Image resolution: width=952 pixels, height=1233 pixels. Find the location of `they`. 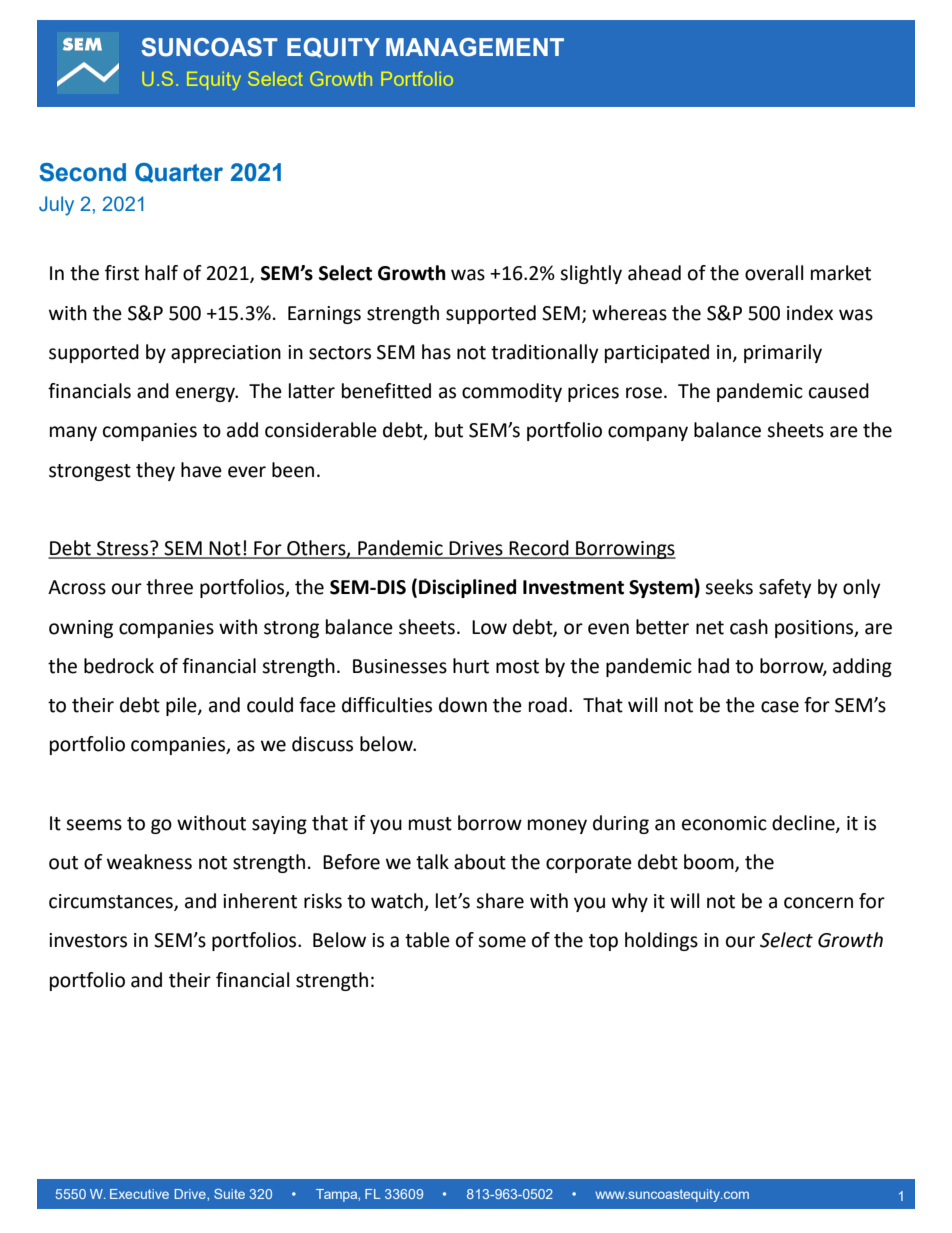

they is located at coordinates (155, 471).
